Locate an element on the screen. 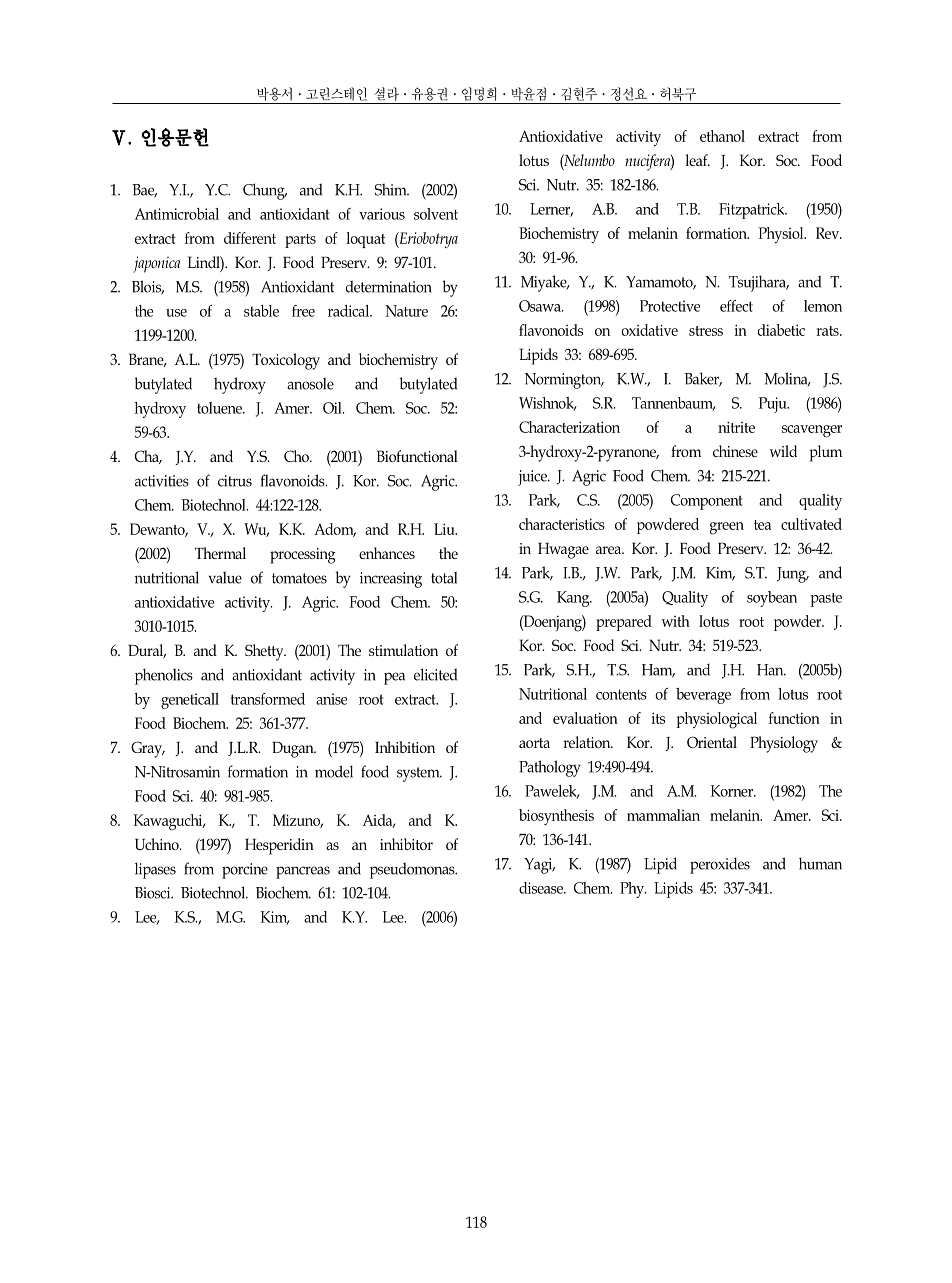 The height and width of the screenshot is (1283, 952). citrus is located at coordinates (235, 481).
